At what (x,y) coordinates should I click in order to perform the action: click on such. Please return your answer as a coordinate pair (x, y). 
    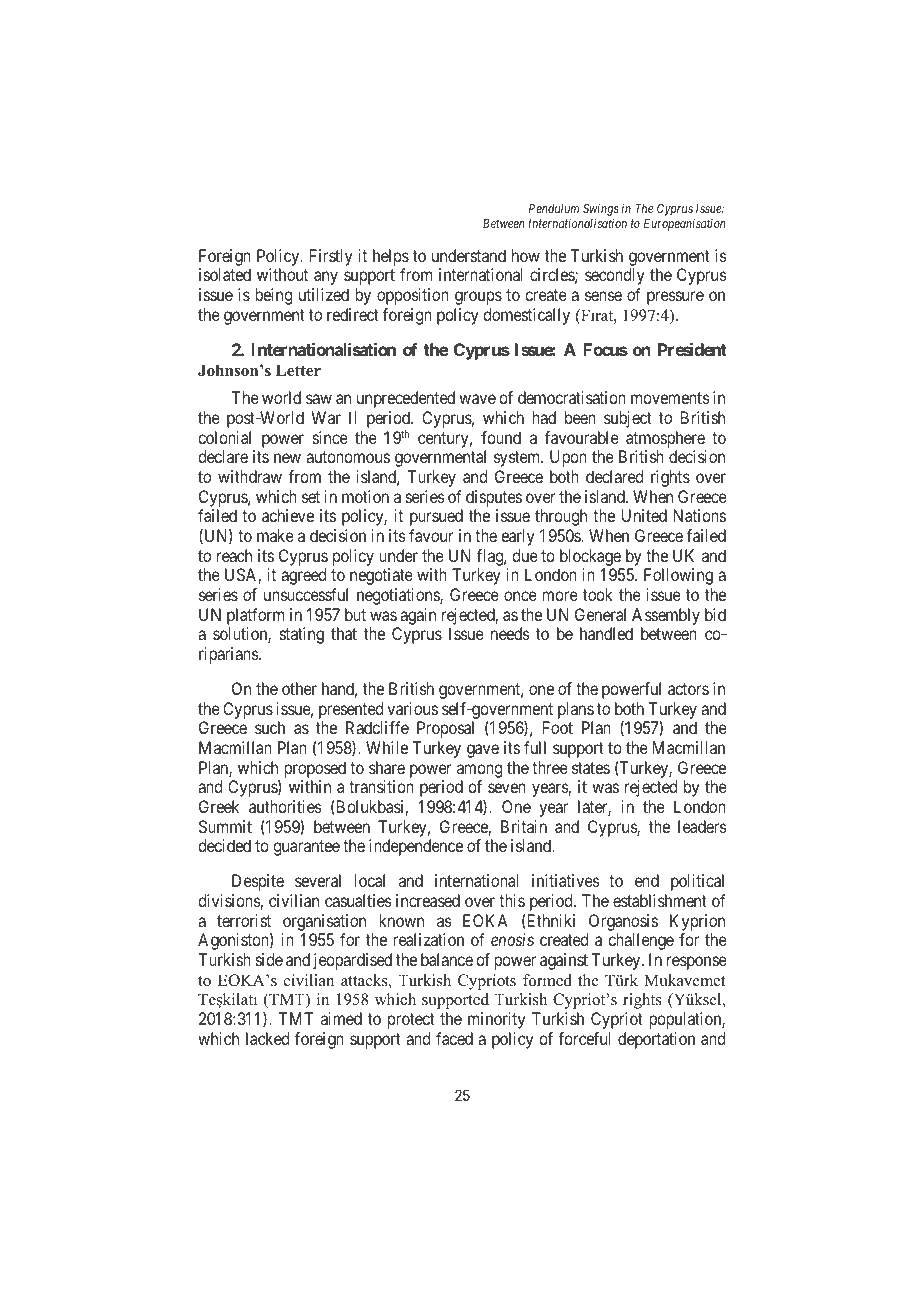
    Looking at the image, I should click on (270, 727).
